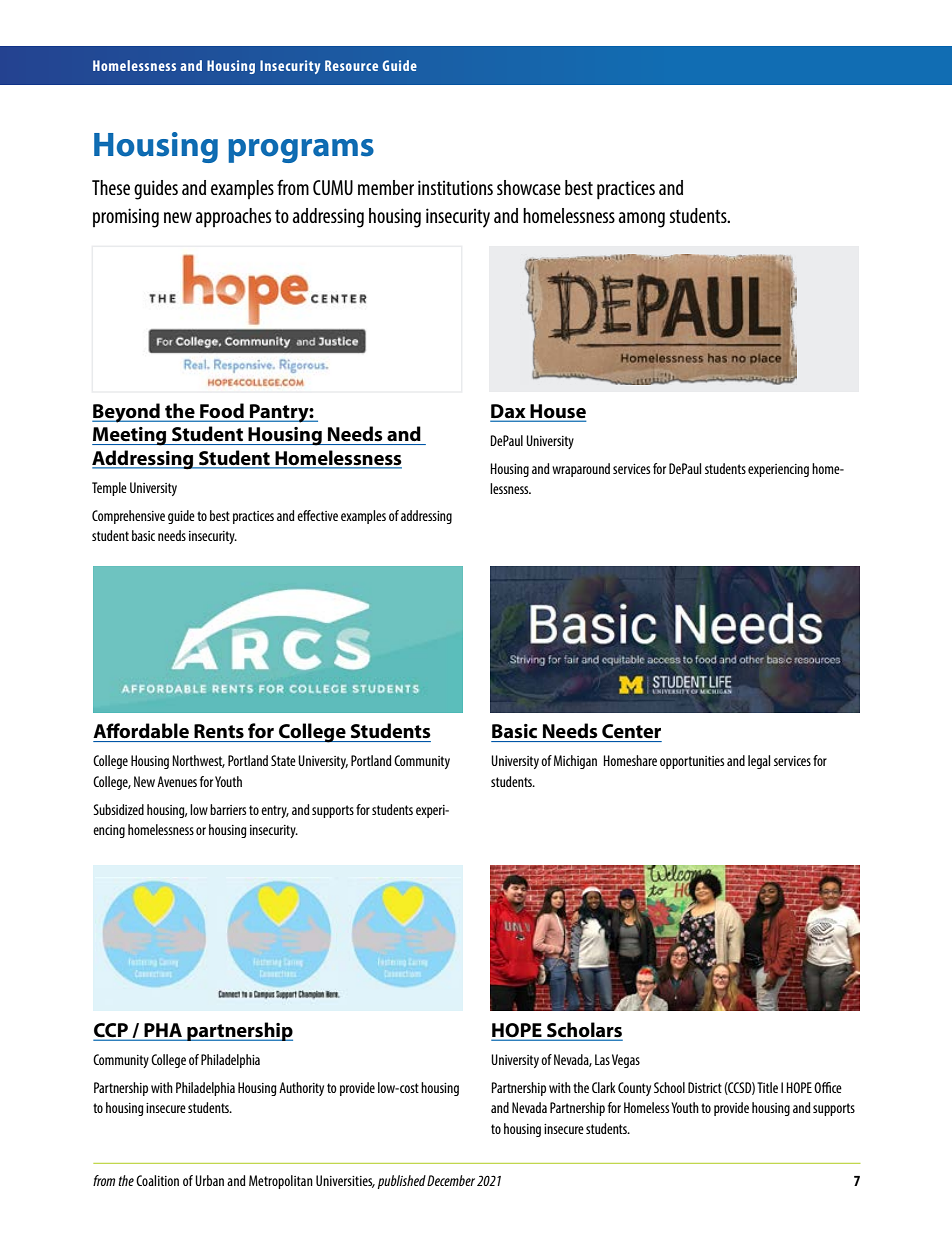  What do you see at coordinates (557, 412) in the screenshot?
I see `House` at bounding box center [557, 412].
